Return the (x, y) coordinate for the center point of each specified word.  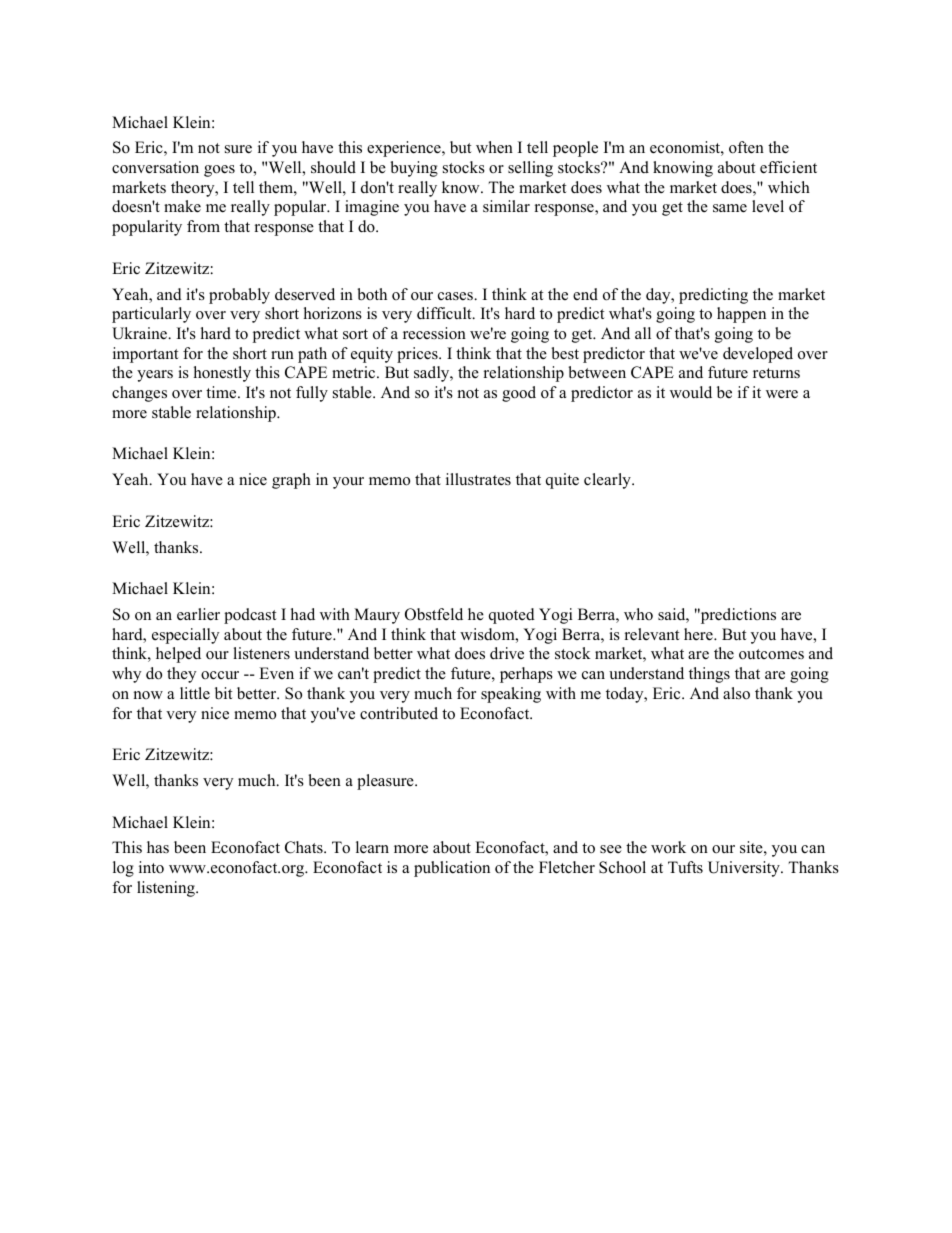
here (699, 634)
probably (239, 296)
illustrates (478, 479)
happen (741, 315)
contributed (399, 713)
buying (414, 169)
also (736, 693)
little (195, 693)
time (222, 392)
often (746, 147)
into (151, 867)
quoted (512, 616)
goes (219, 171)
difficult (445, 313)
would (691, 392)
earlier (198, 614)
